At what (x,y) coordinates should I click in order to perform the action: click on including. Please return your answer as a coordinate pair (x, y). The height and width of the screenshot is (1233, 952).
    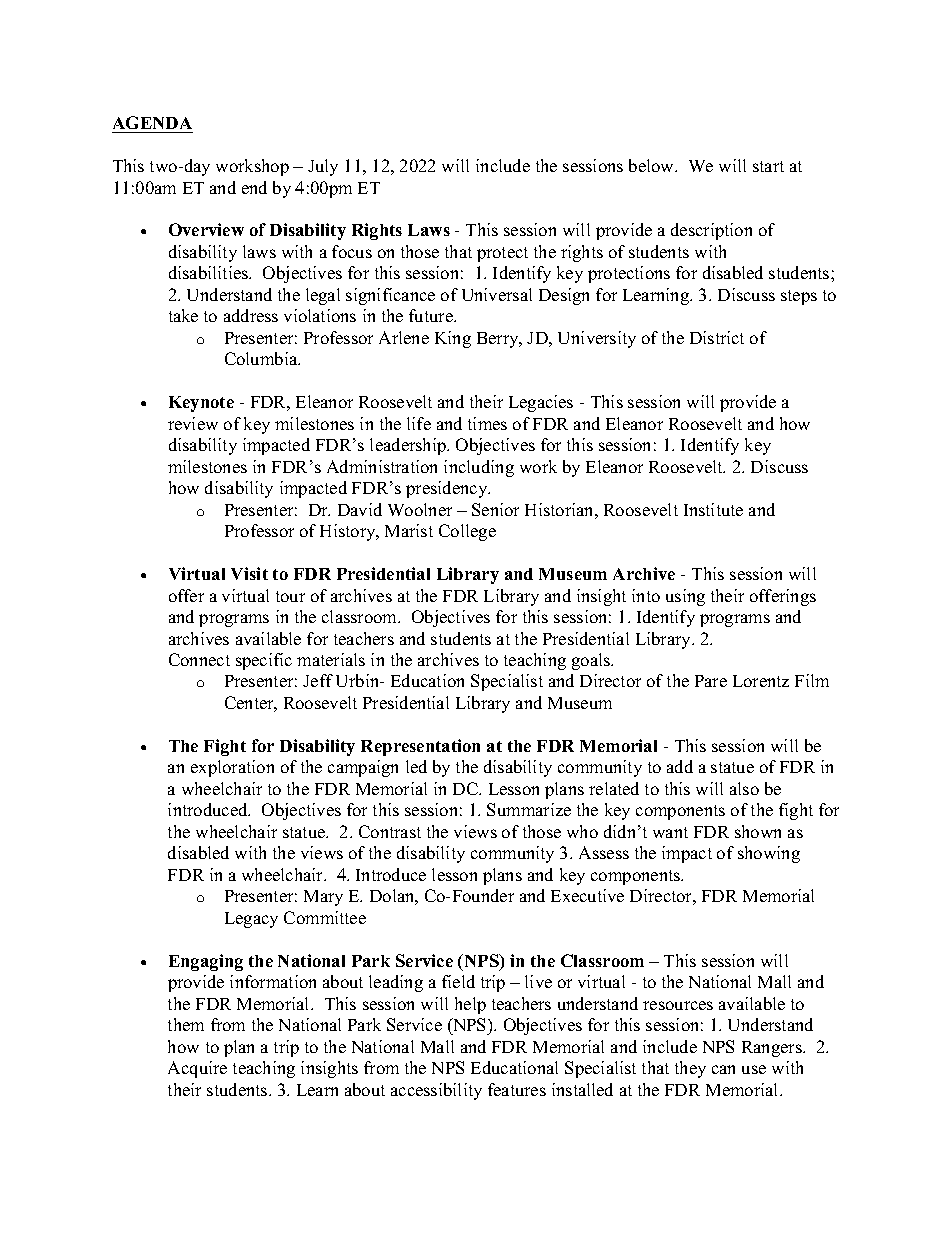
    Looking at the image, I should click on (479, 468).
